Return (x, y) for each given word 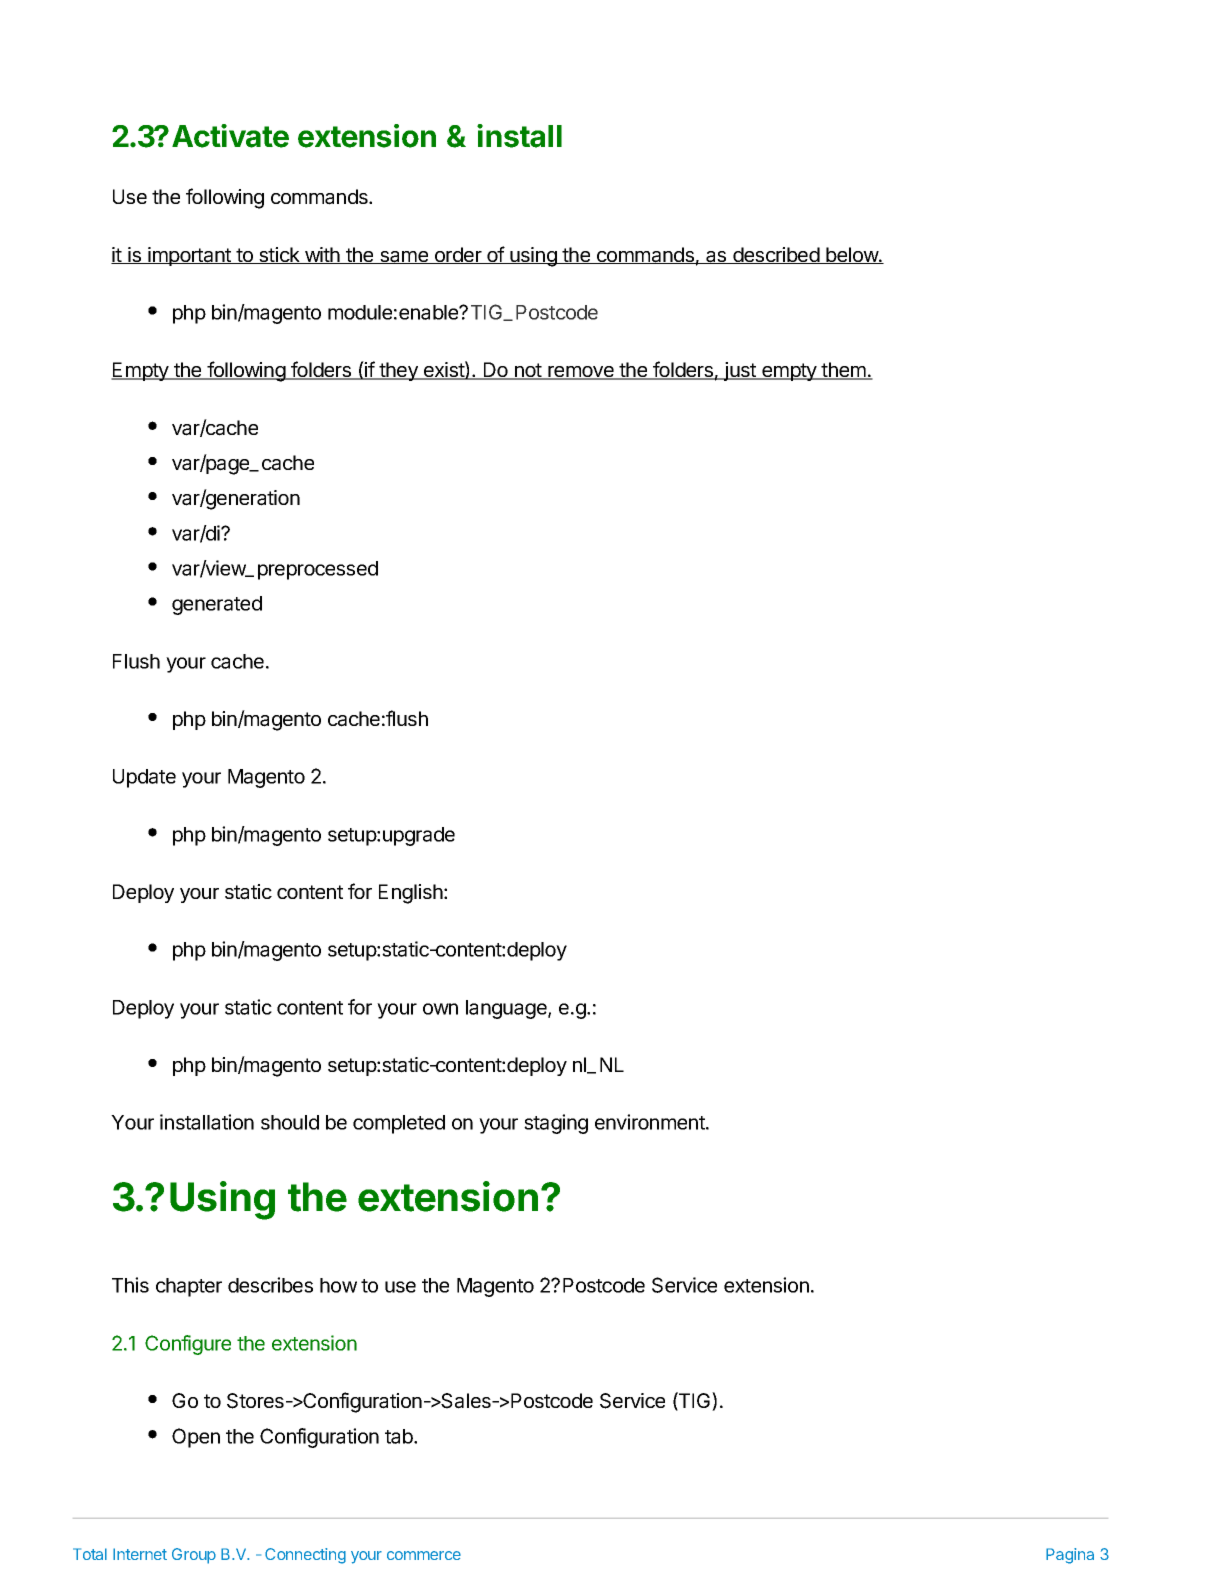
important (189, 256)
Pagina (1070, 1556)
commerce (424, 1555)
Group (194, 1556)
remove (581, 373)
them (844, 371)
